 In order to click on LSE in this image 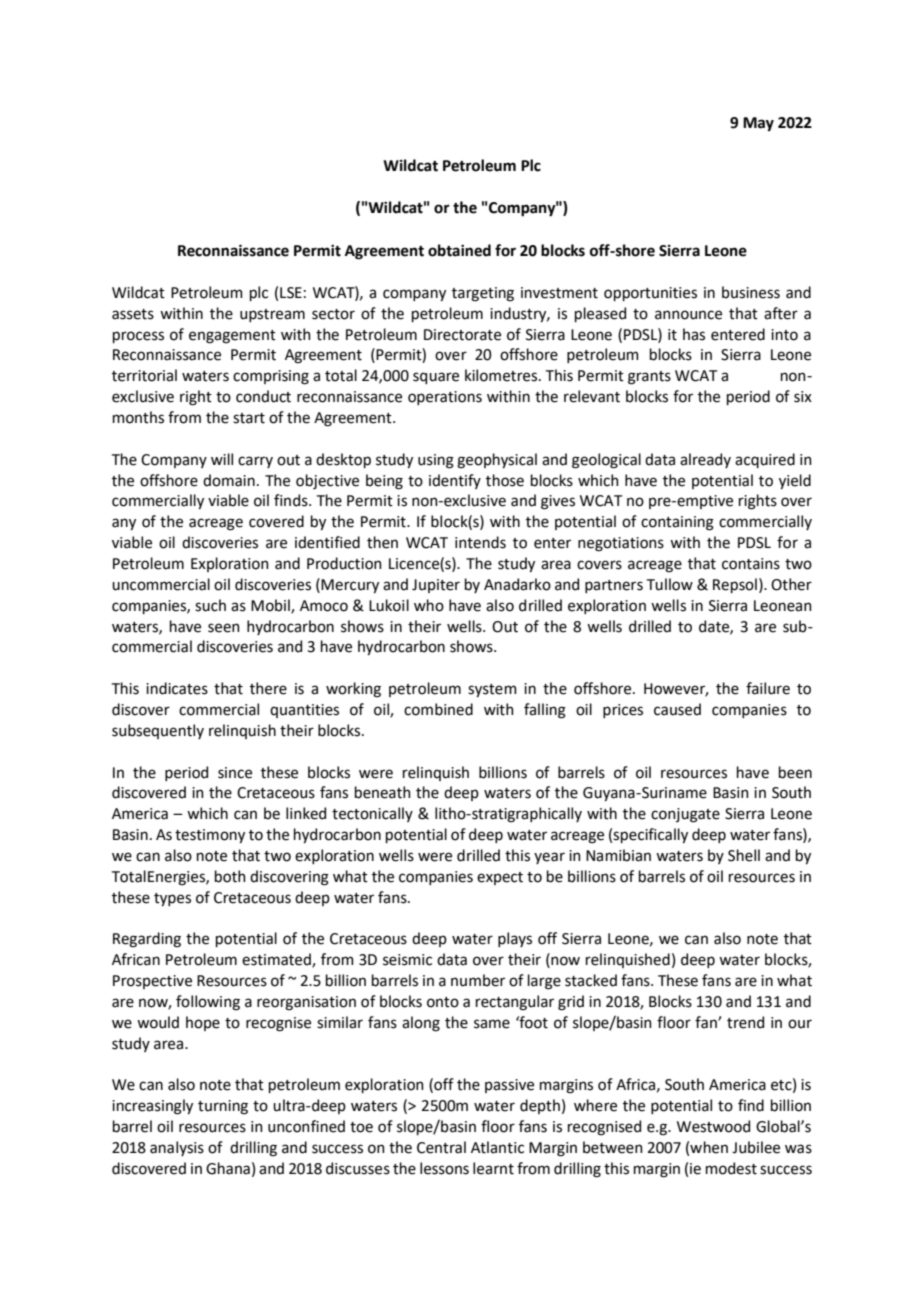, I will do `click(291, 293)`.
